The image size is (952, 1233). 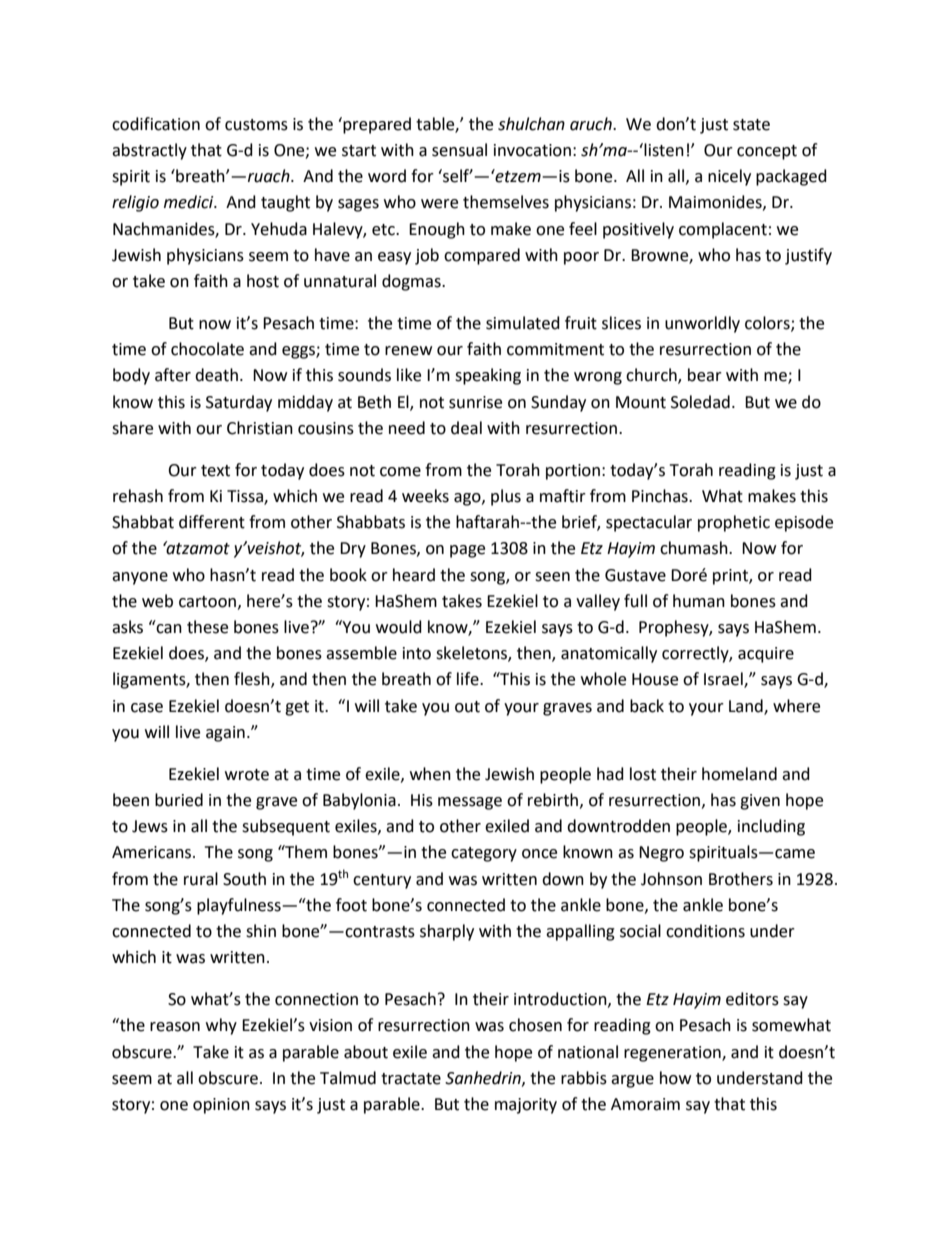 I want to click on speaking, so click(x=488, y=376).
